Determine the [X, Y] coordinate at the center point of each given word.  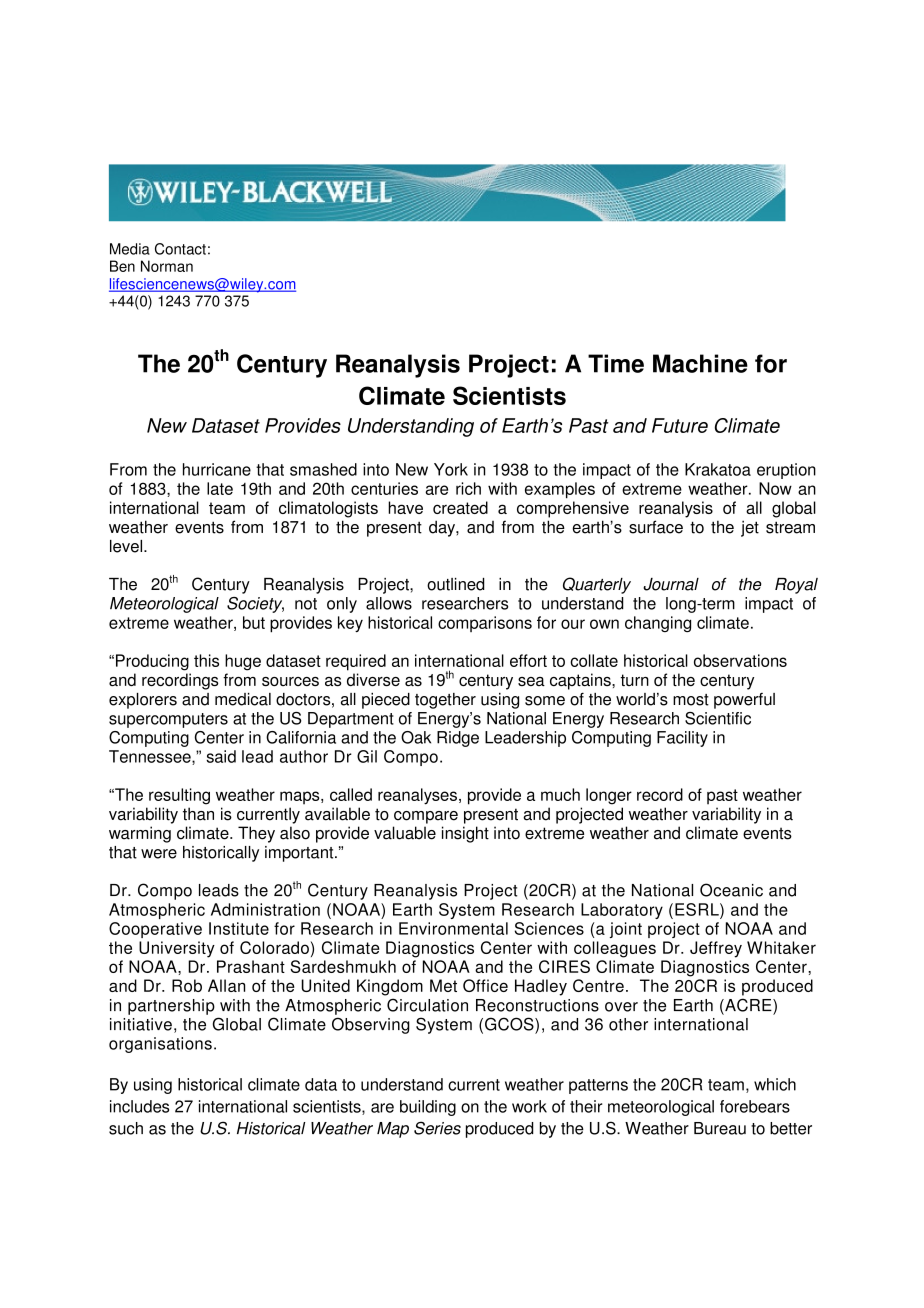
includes [139, 1106]
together [445, 701]
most [691, 700]
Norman [167, 266]
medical [243, 699]
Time [616, 363]
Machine [700, 363]
